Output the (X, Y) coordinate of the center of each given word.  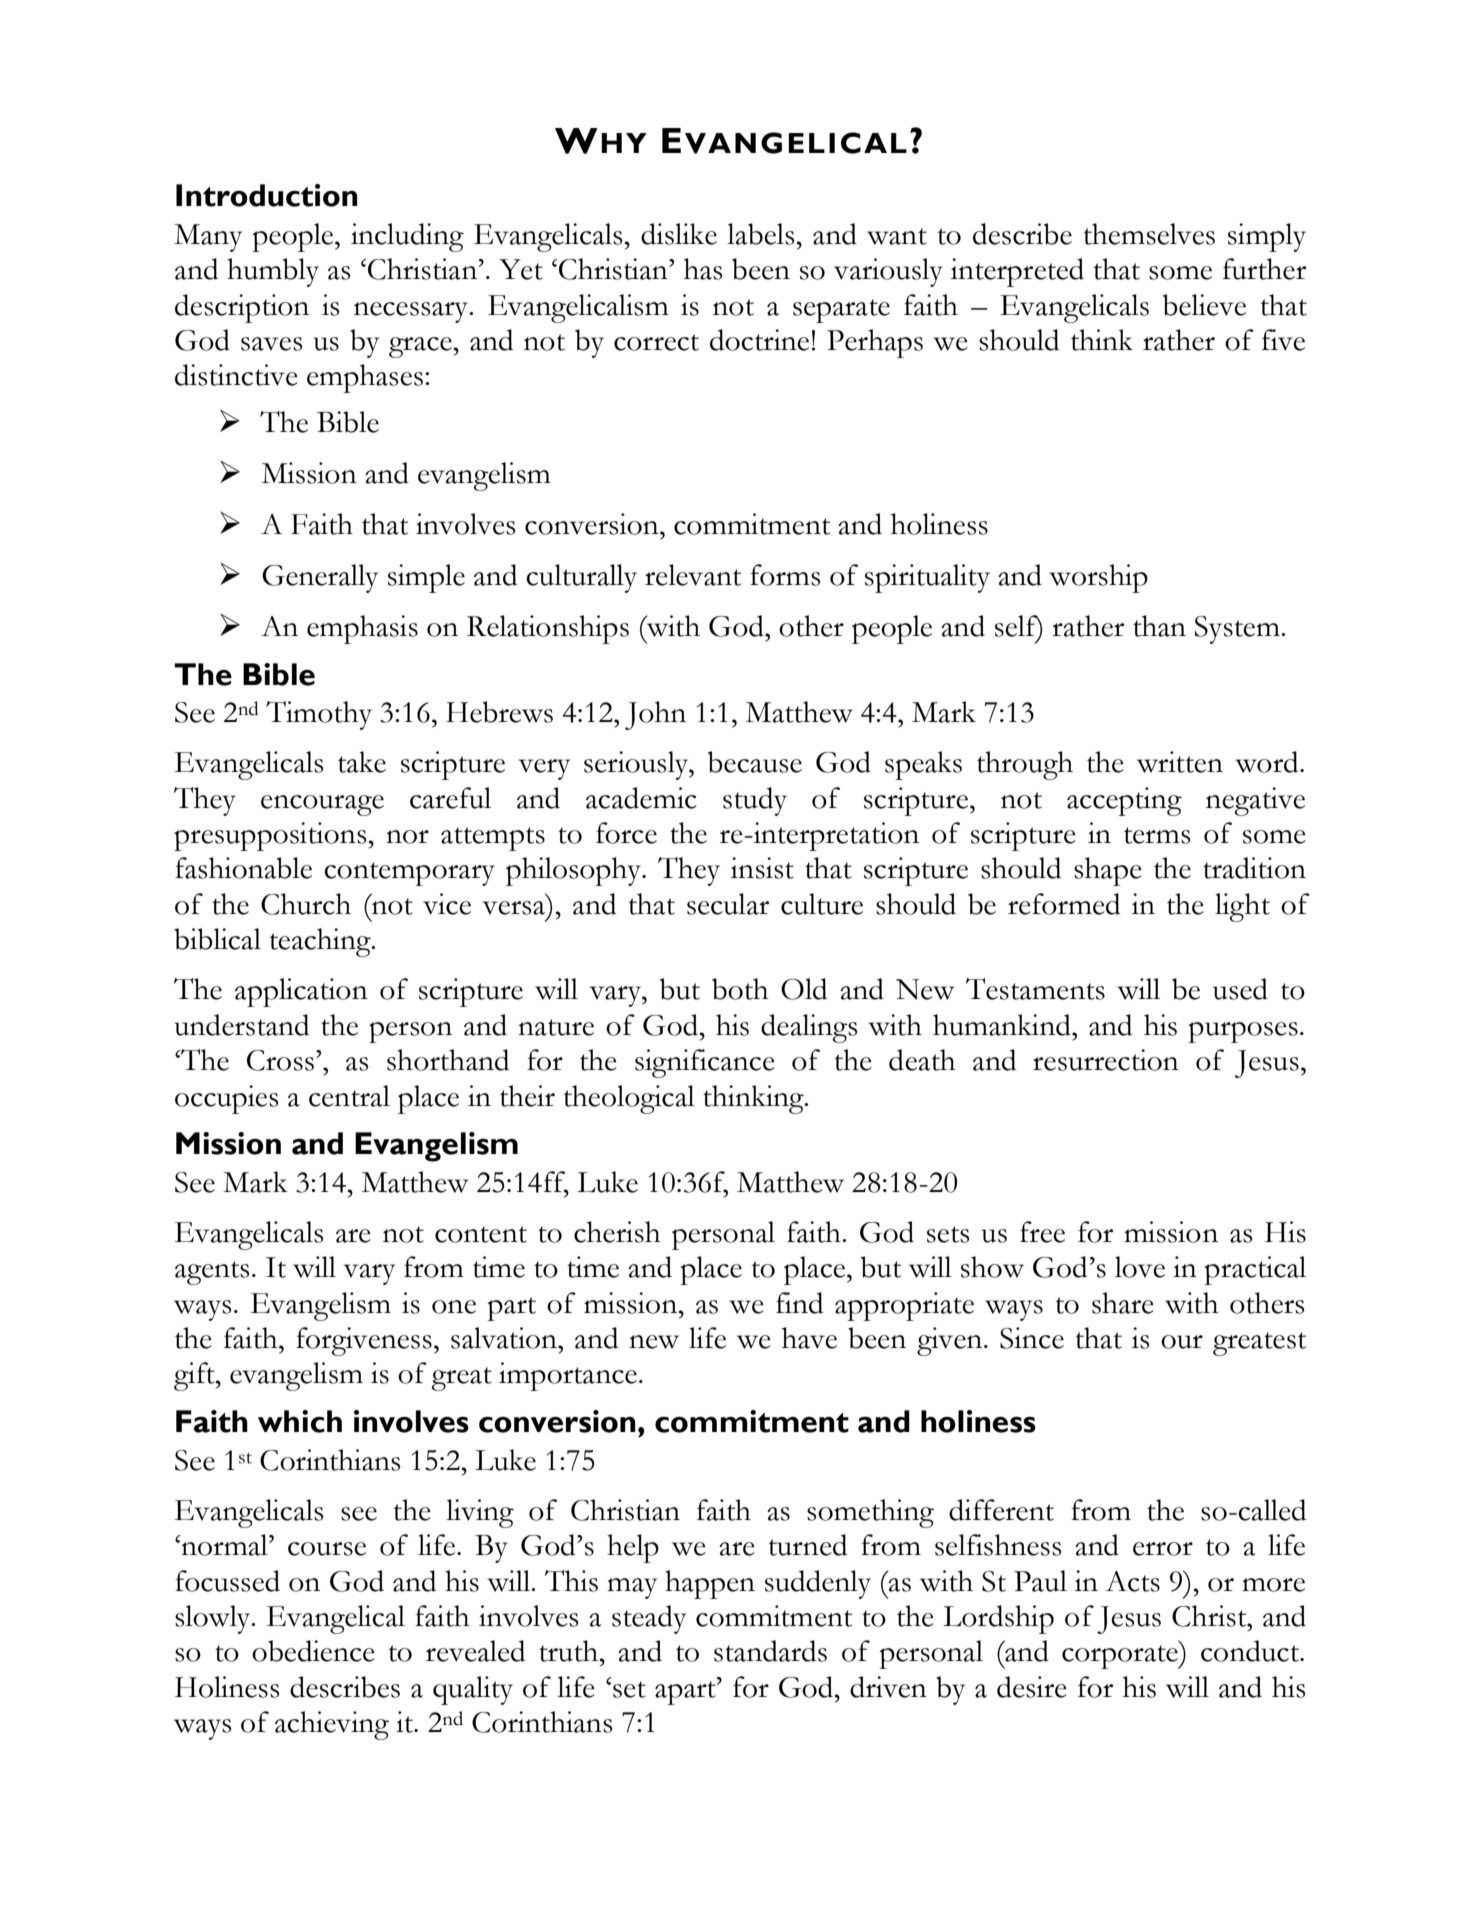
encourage (322, 805)
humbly (273, 272)
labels (762, 234)
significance (705, 1063)
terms (1157, 835)
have (809, 1338)
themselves (1149, 234)
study (755, 801)
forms (785, 575)
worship (1098, 578)
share (1123, 1303)
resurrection (1106, 1060)
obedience (313, 1651)
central (349, 1096)
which (300, 1421)
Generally (320, 578)
